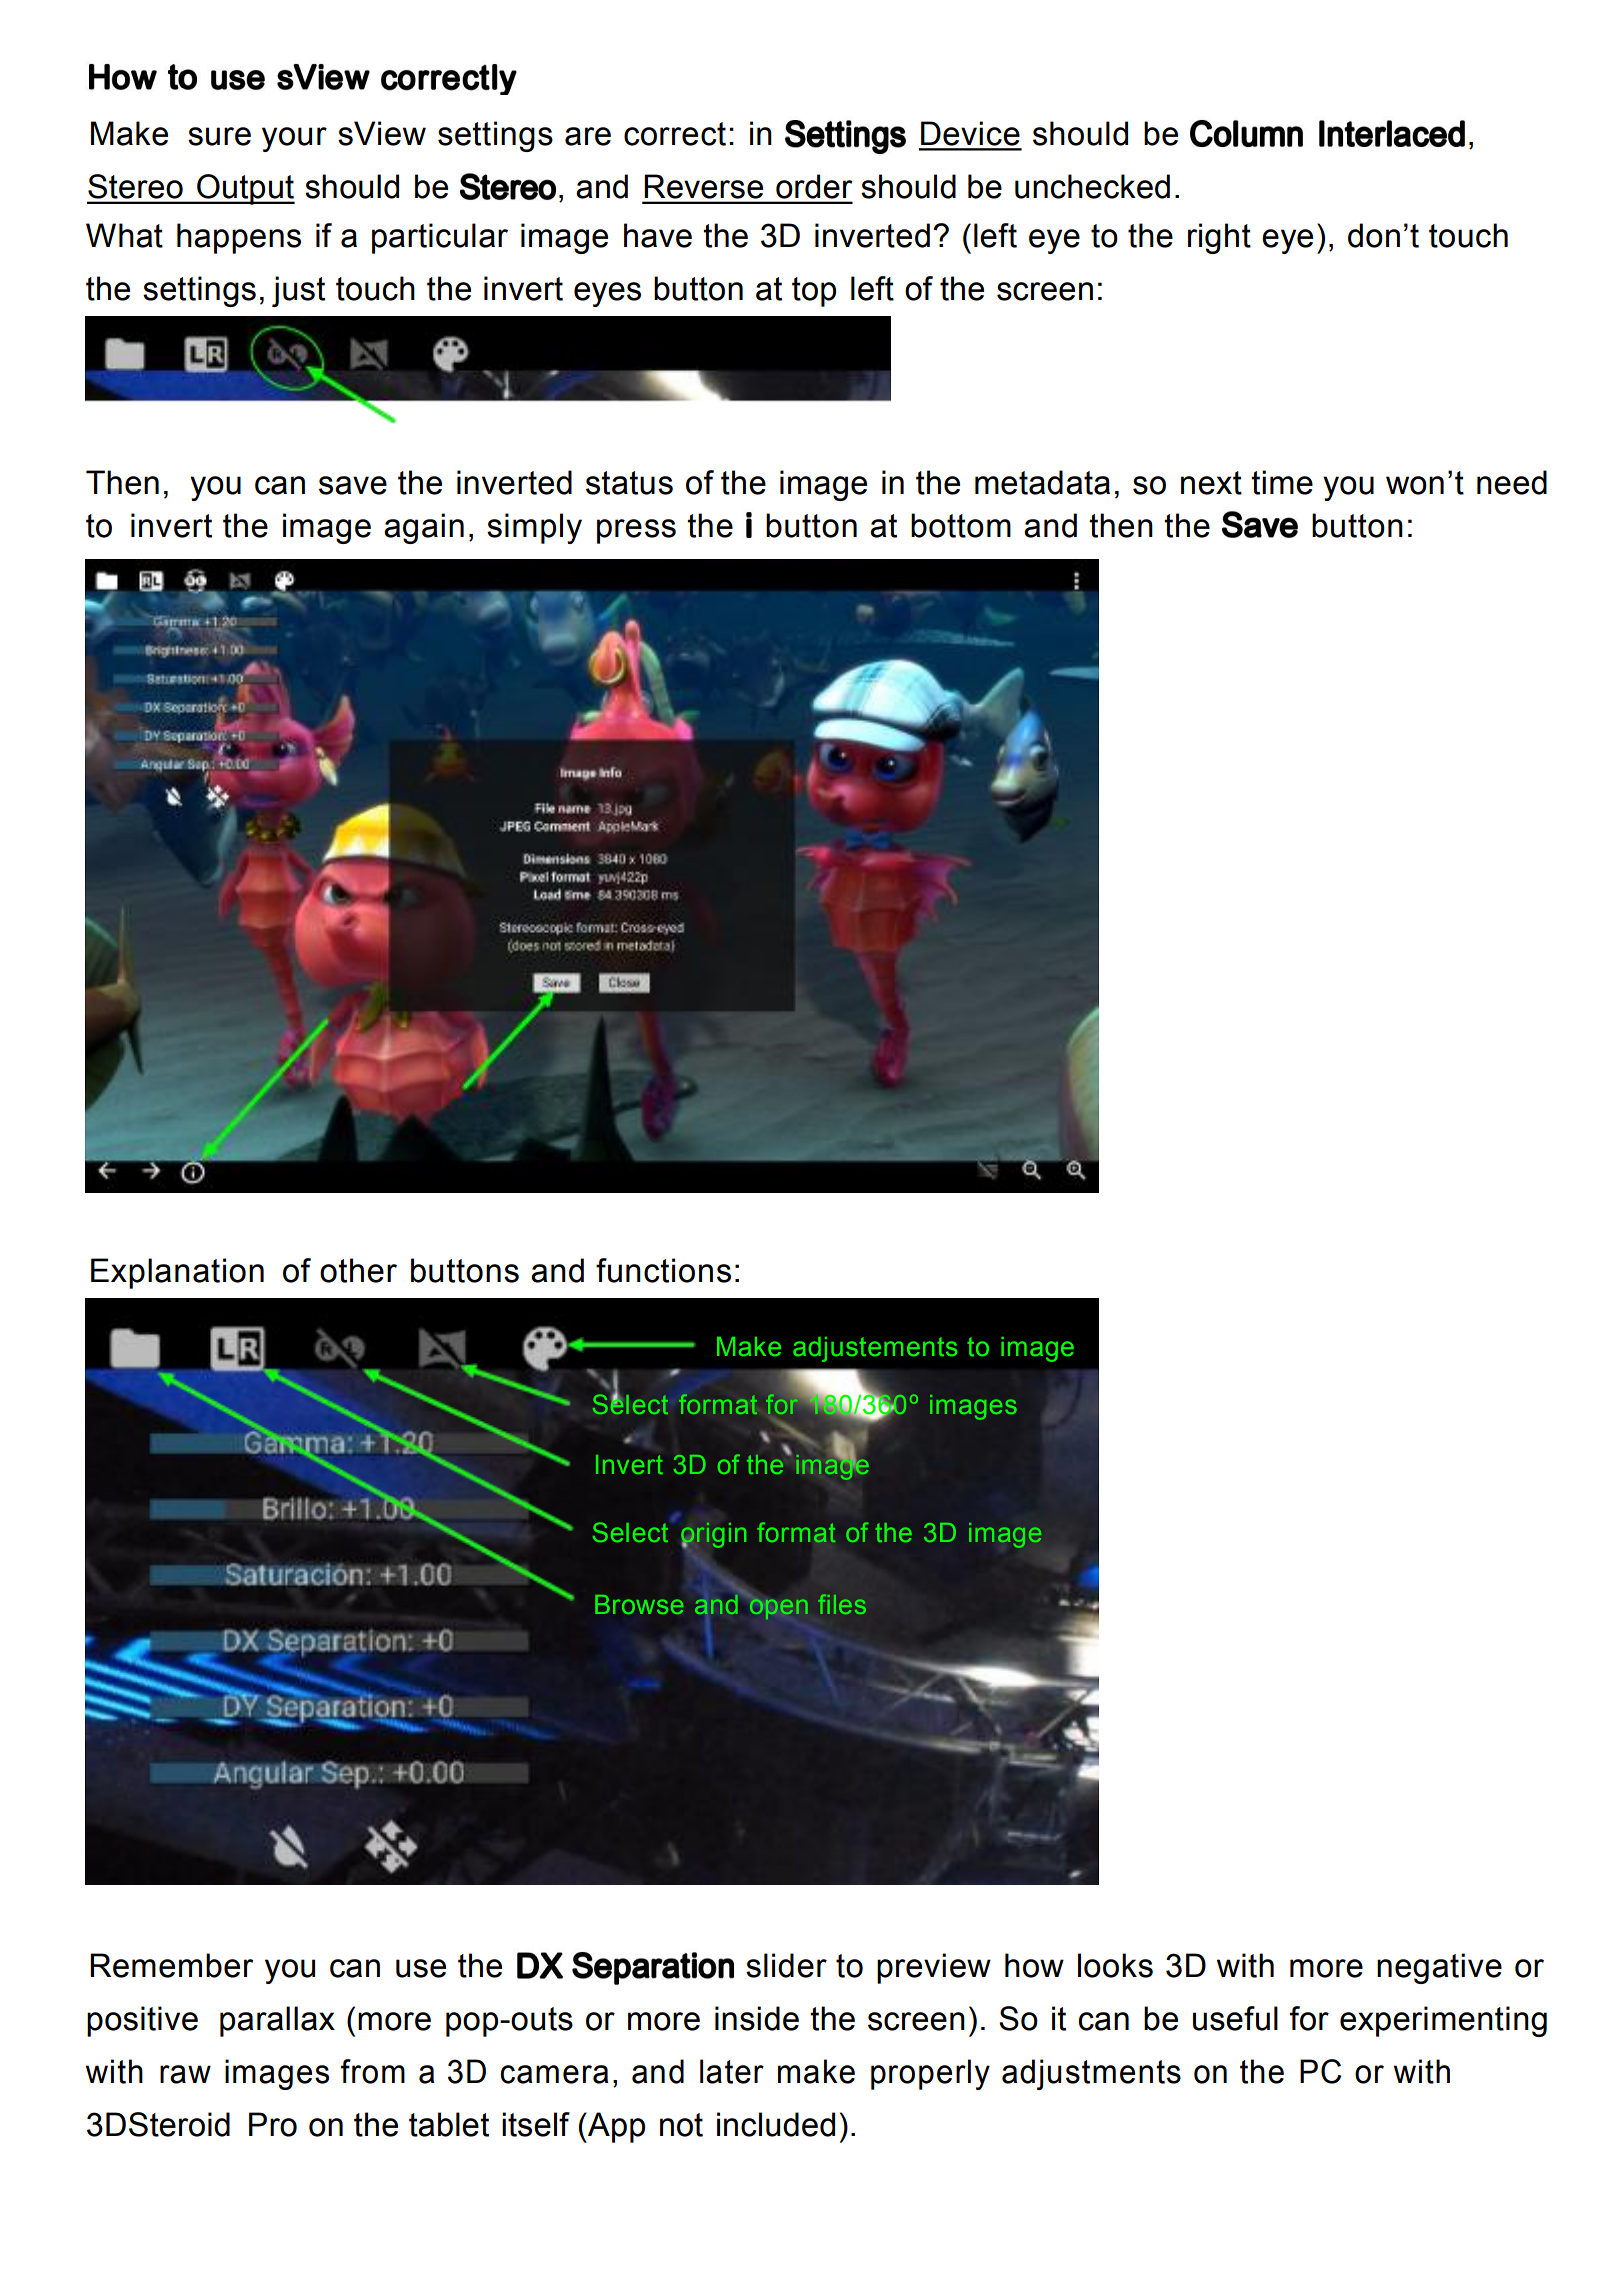 The image size is (1608, 2274). What do you see at coordinates (277, 2021) in the page?
I see `parallax` at bounding box center [277, 2021].
